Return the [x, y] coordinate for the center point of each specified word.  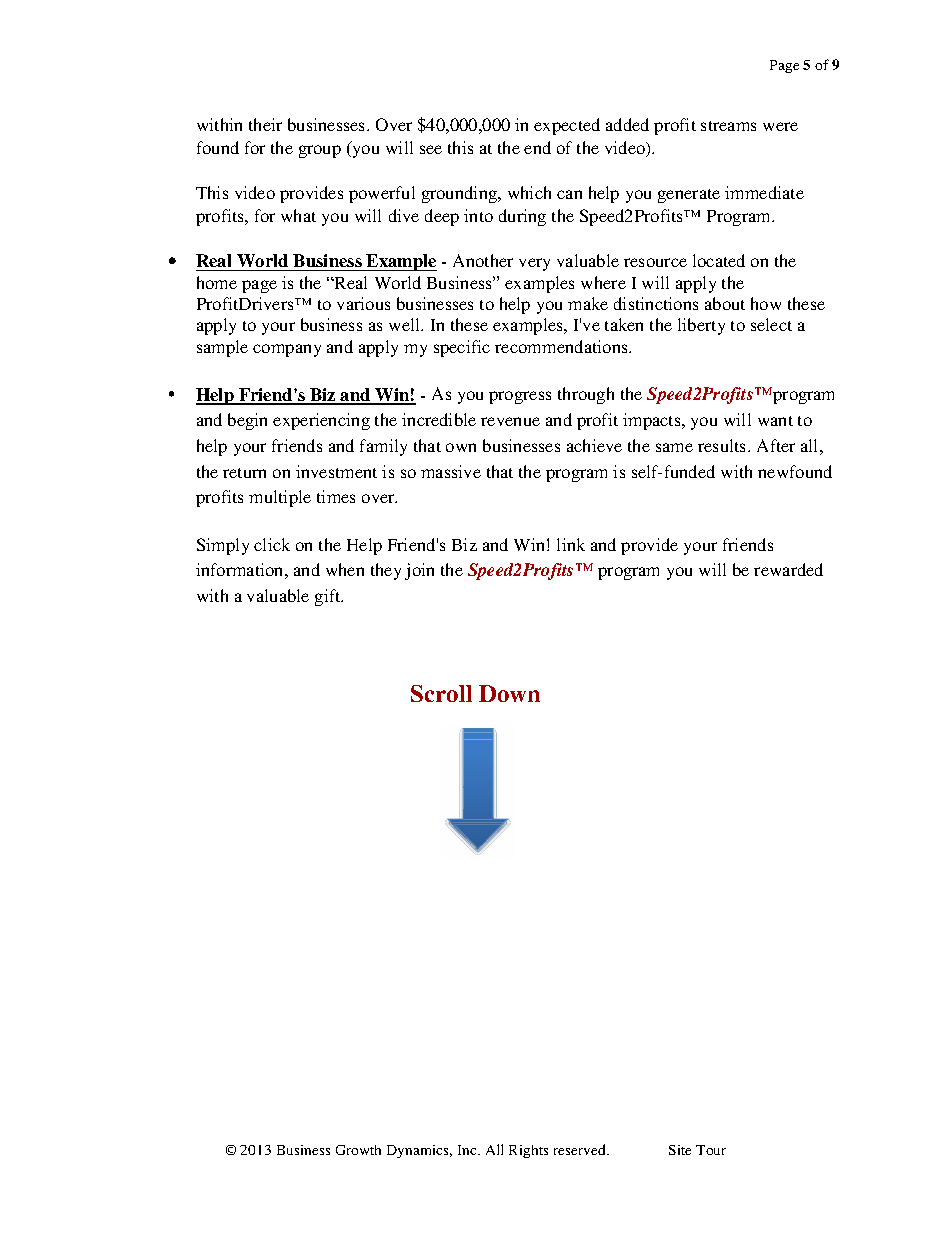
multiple [280, 498]
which [529, 192]
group [320, 151]
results [723, 445]
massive [451, 471]
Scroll [441, 693]
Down [509, 693]
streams [728, 126]
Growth [358, 1150]
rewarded [788, 569]
